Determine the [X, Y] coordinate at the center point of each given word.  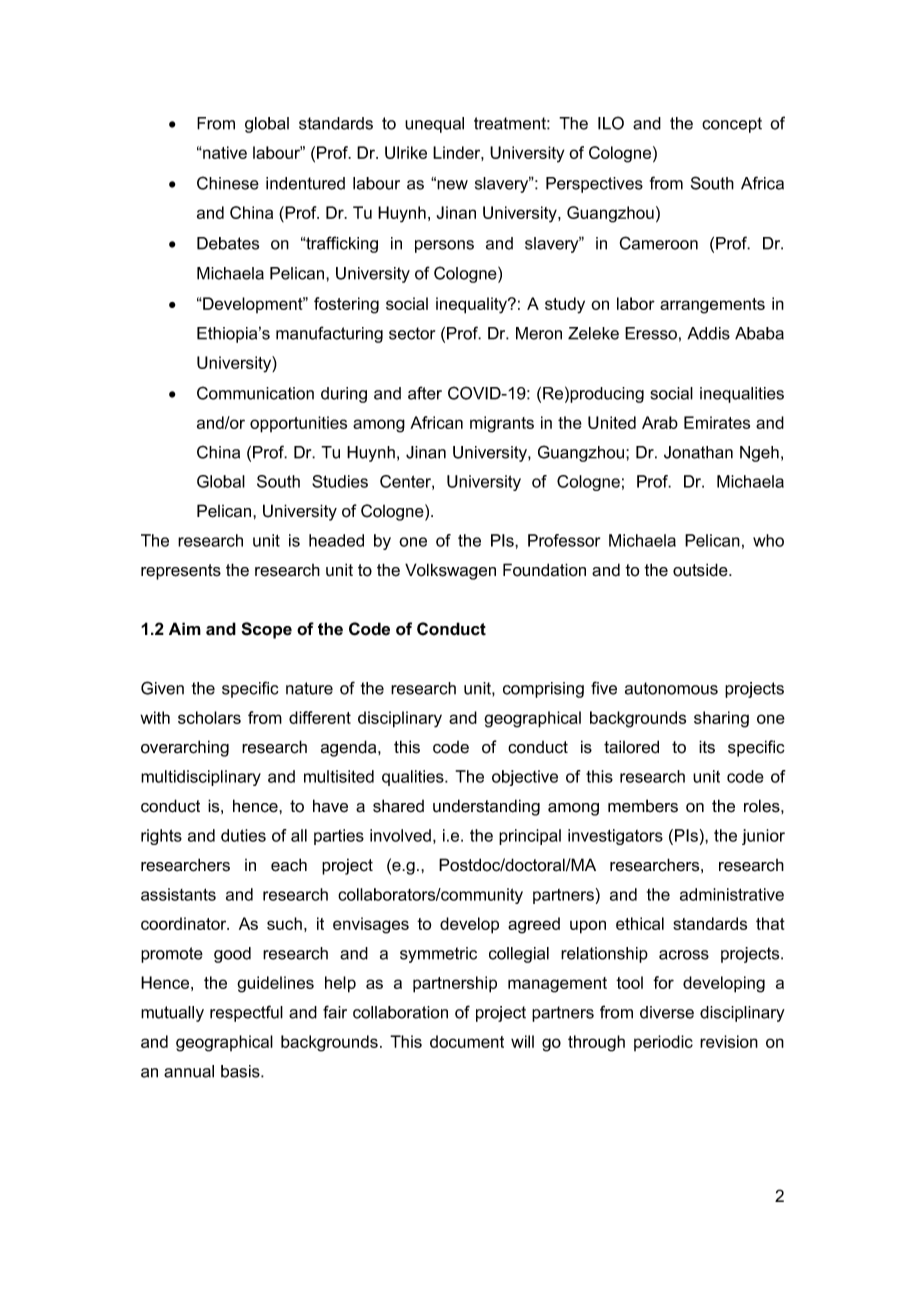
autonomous [671, 688]
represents [181, 572]
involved [400, 835]
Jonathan [698, 452]
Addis [708, 333]
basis [241, 1071]
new [451, 184]
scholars [209, 717]
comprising [543, 690]
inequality [473, 305]
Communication [255, 393]
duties [243, 835]
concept [732, 125]
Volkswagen [450, 571]
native [224, 152]
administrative [732, 894]
